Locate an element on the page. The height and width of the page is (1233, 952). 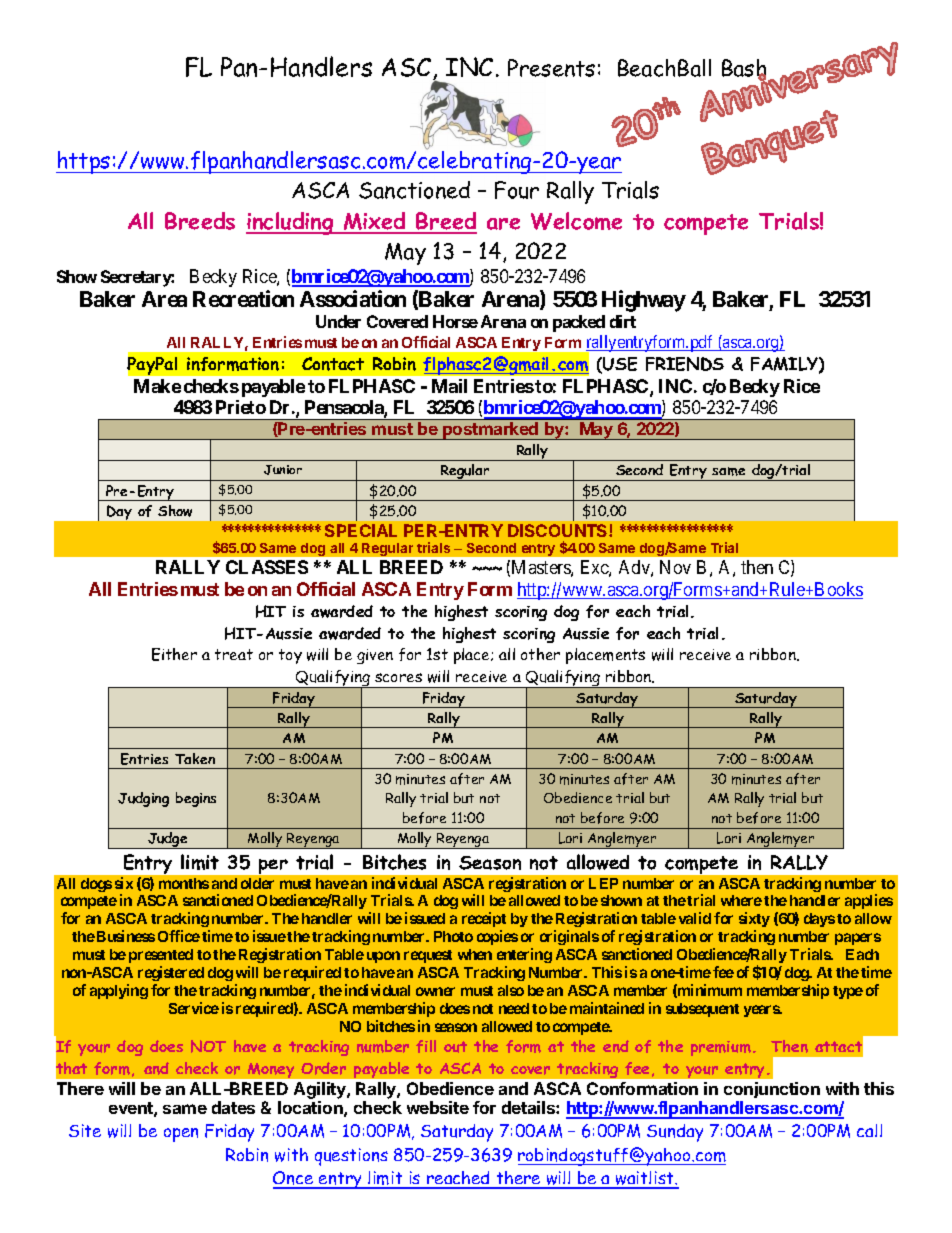
SPECIAL is located at coordinates (361, 530).
